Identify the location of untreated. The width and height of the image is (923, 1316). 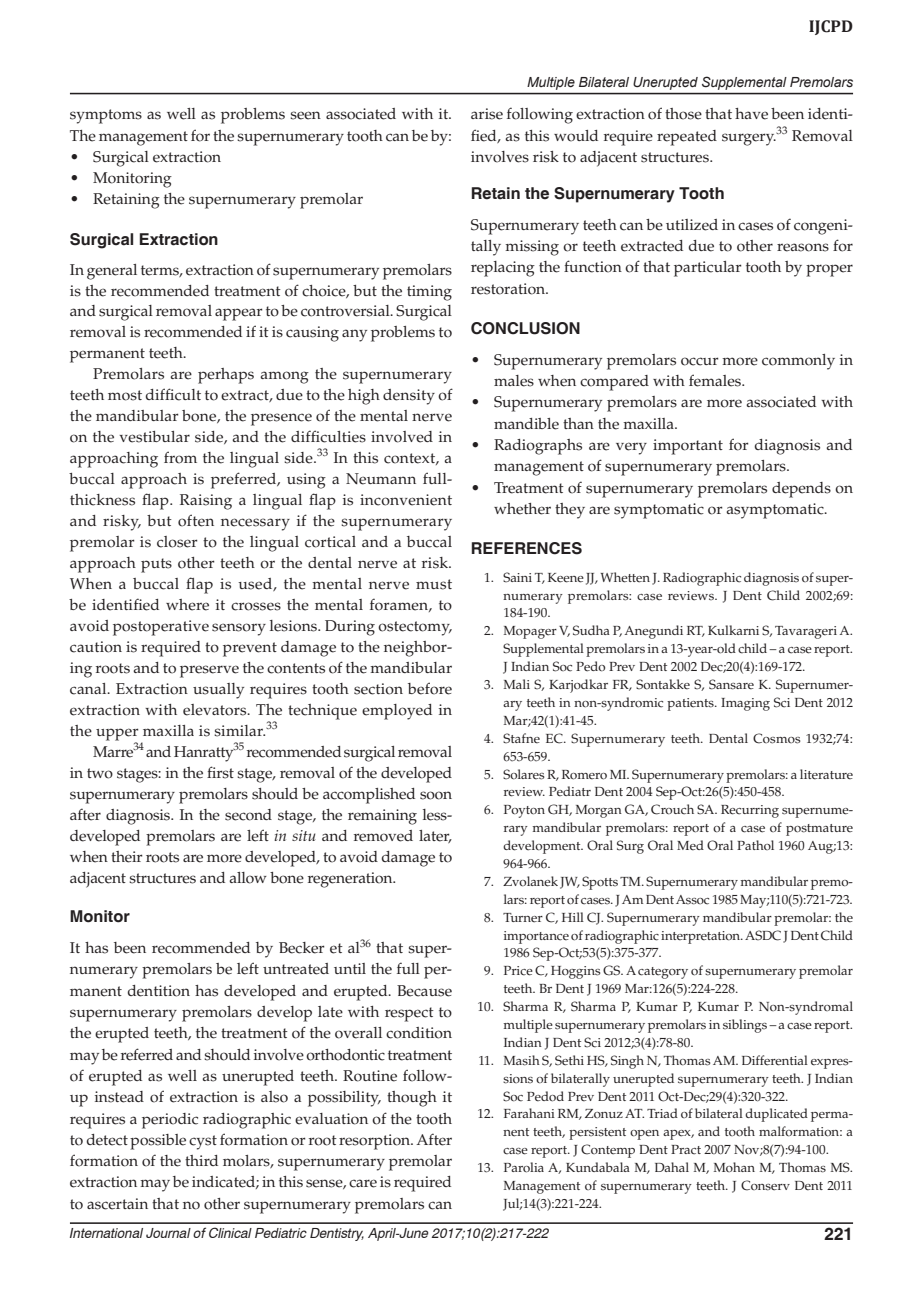
(296, 969).
